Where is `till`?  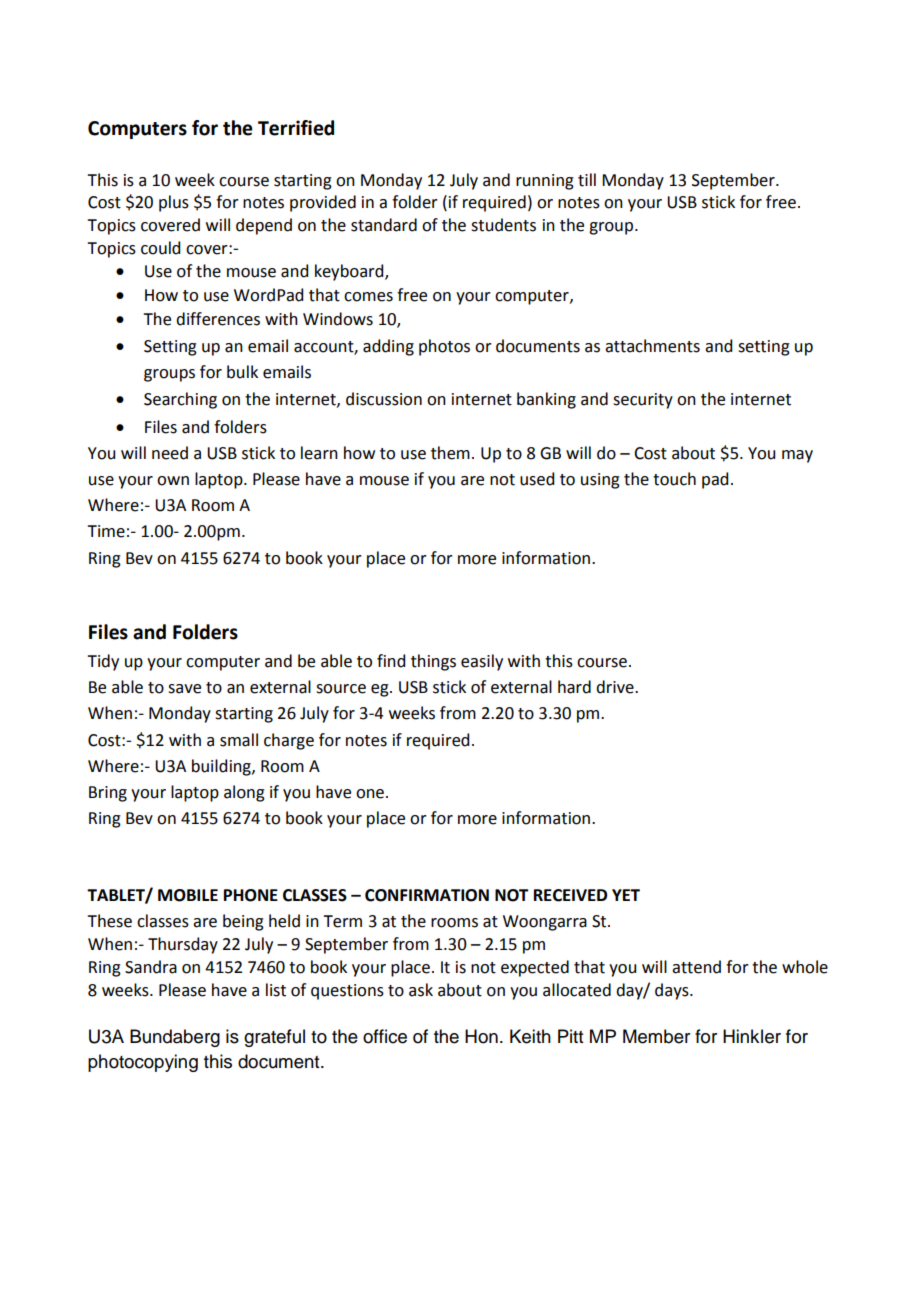
till is located at coordinates (587, 180).
